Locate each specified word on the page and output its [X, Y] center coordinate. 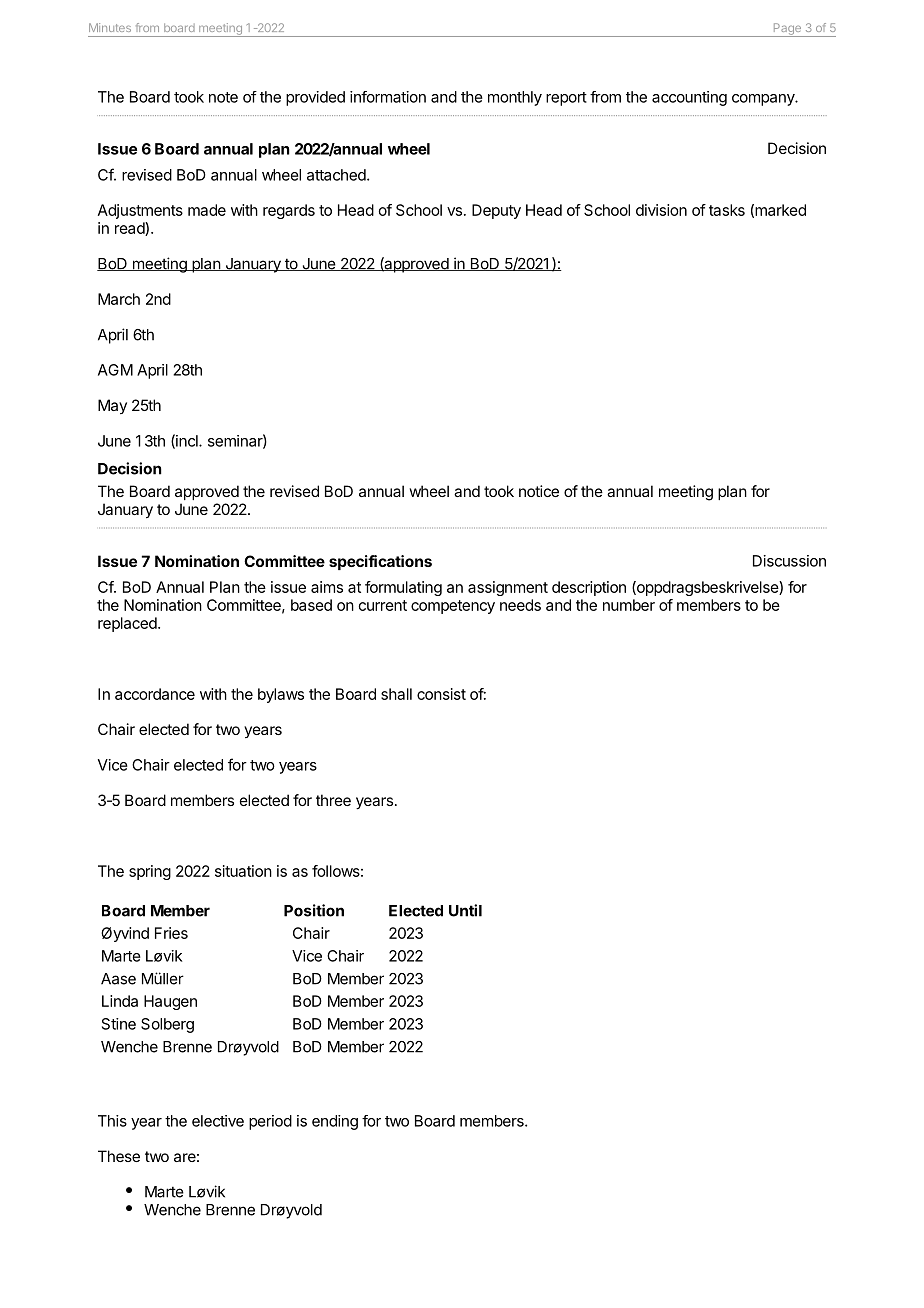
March [119, 299]
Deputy [496, 211]
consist [441, 694]
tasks [727, 210]
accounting [689, 98]
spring [150, 872]
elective [218, 1121]
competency [453, 607]
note [223, 97]
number [629, 605]
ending [335, 1122]
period [270, 1122]
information [388, 97]
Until [465, 910]
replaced [127, 624]
